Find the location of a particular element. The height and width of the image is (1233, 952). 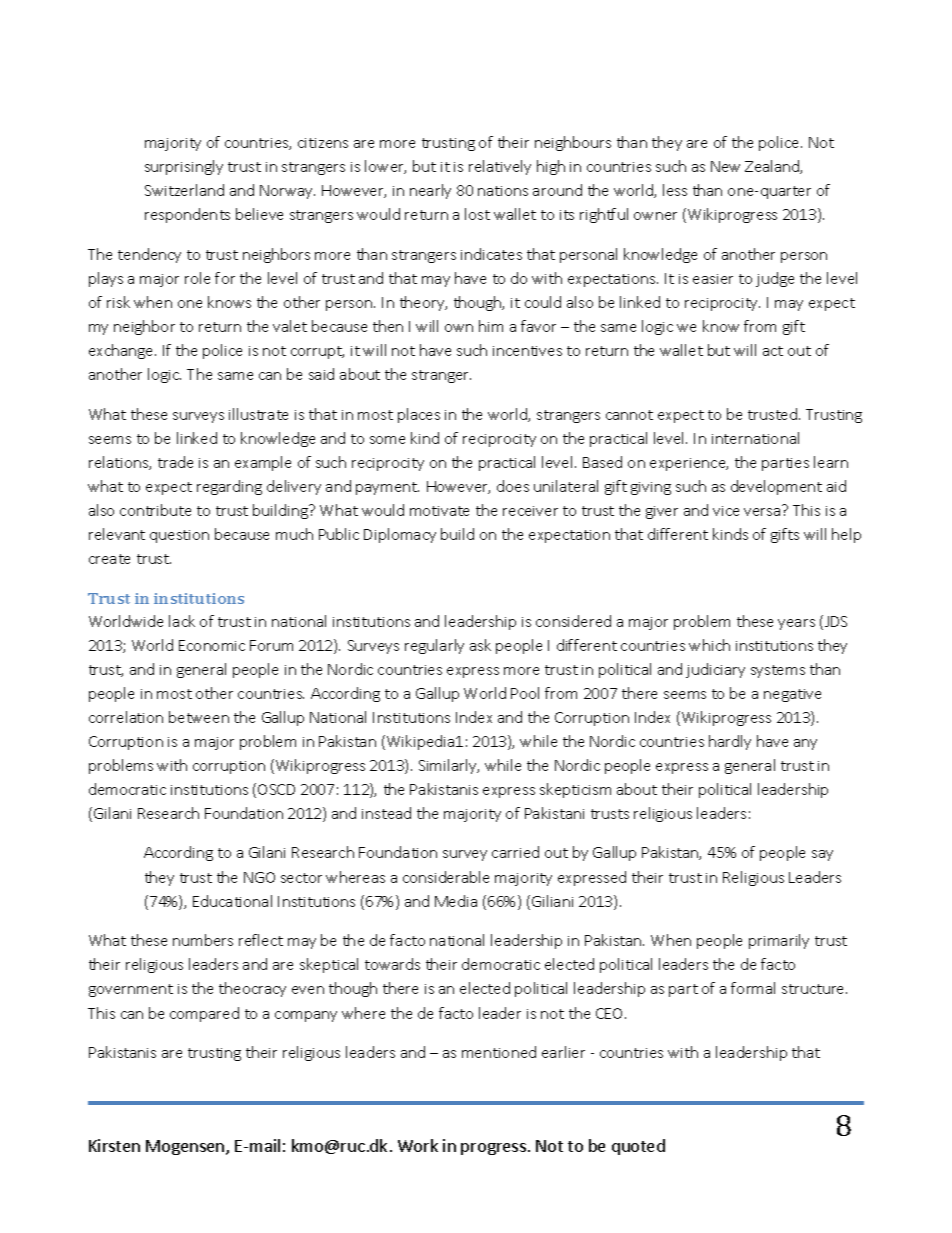

development is located at coordinates (776, 487).
